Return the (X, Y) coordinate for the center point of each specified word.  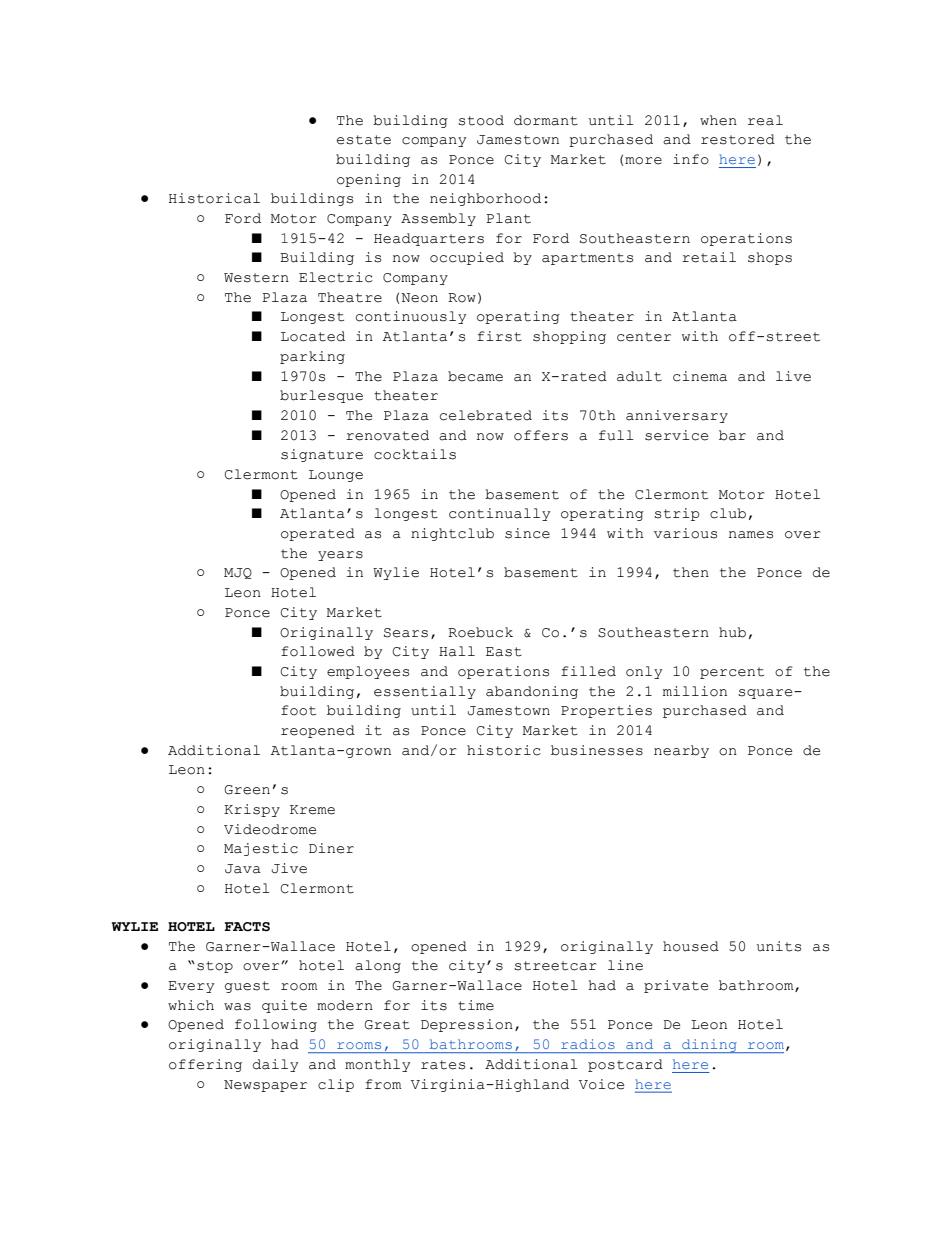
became (475, 376)
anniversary (677, 416)
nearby (681, 751)
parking (312, 357)
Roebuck (480, 632)
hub (732, 632)
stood (481, 120)
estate (364, 140)
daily (275, 1065)
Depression (467, 1025)
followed (318, 651)
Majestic (261, 849)
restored (738, 139)
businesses (597, 750)
